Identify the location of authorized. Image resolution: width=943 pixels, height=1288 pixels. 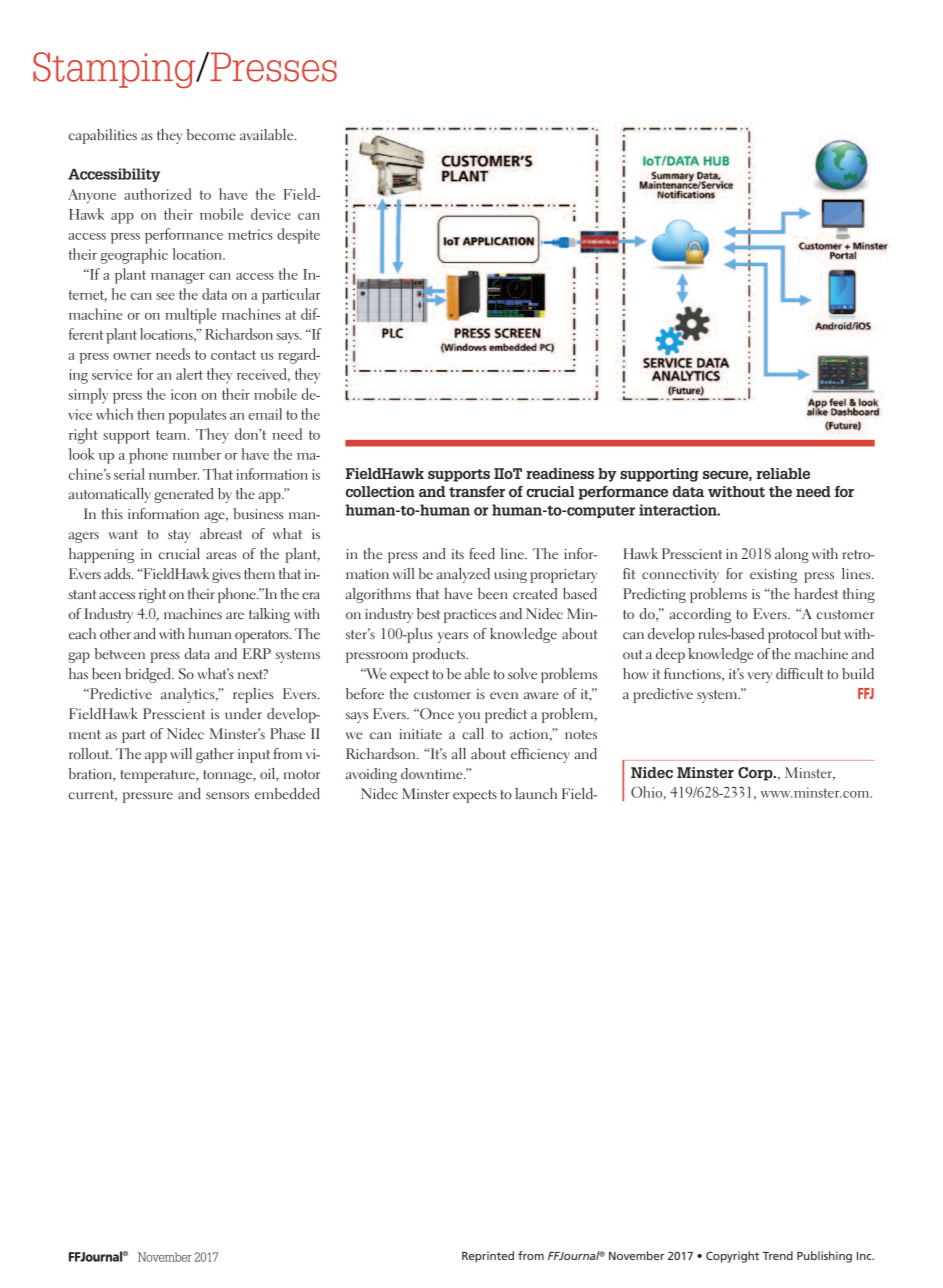
(157, 194).
